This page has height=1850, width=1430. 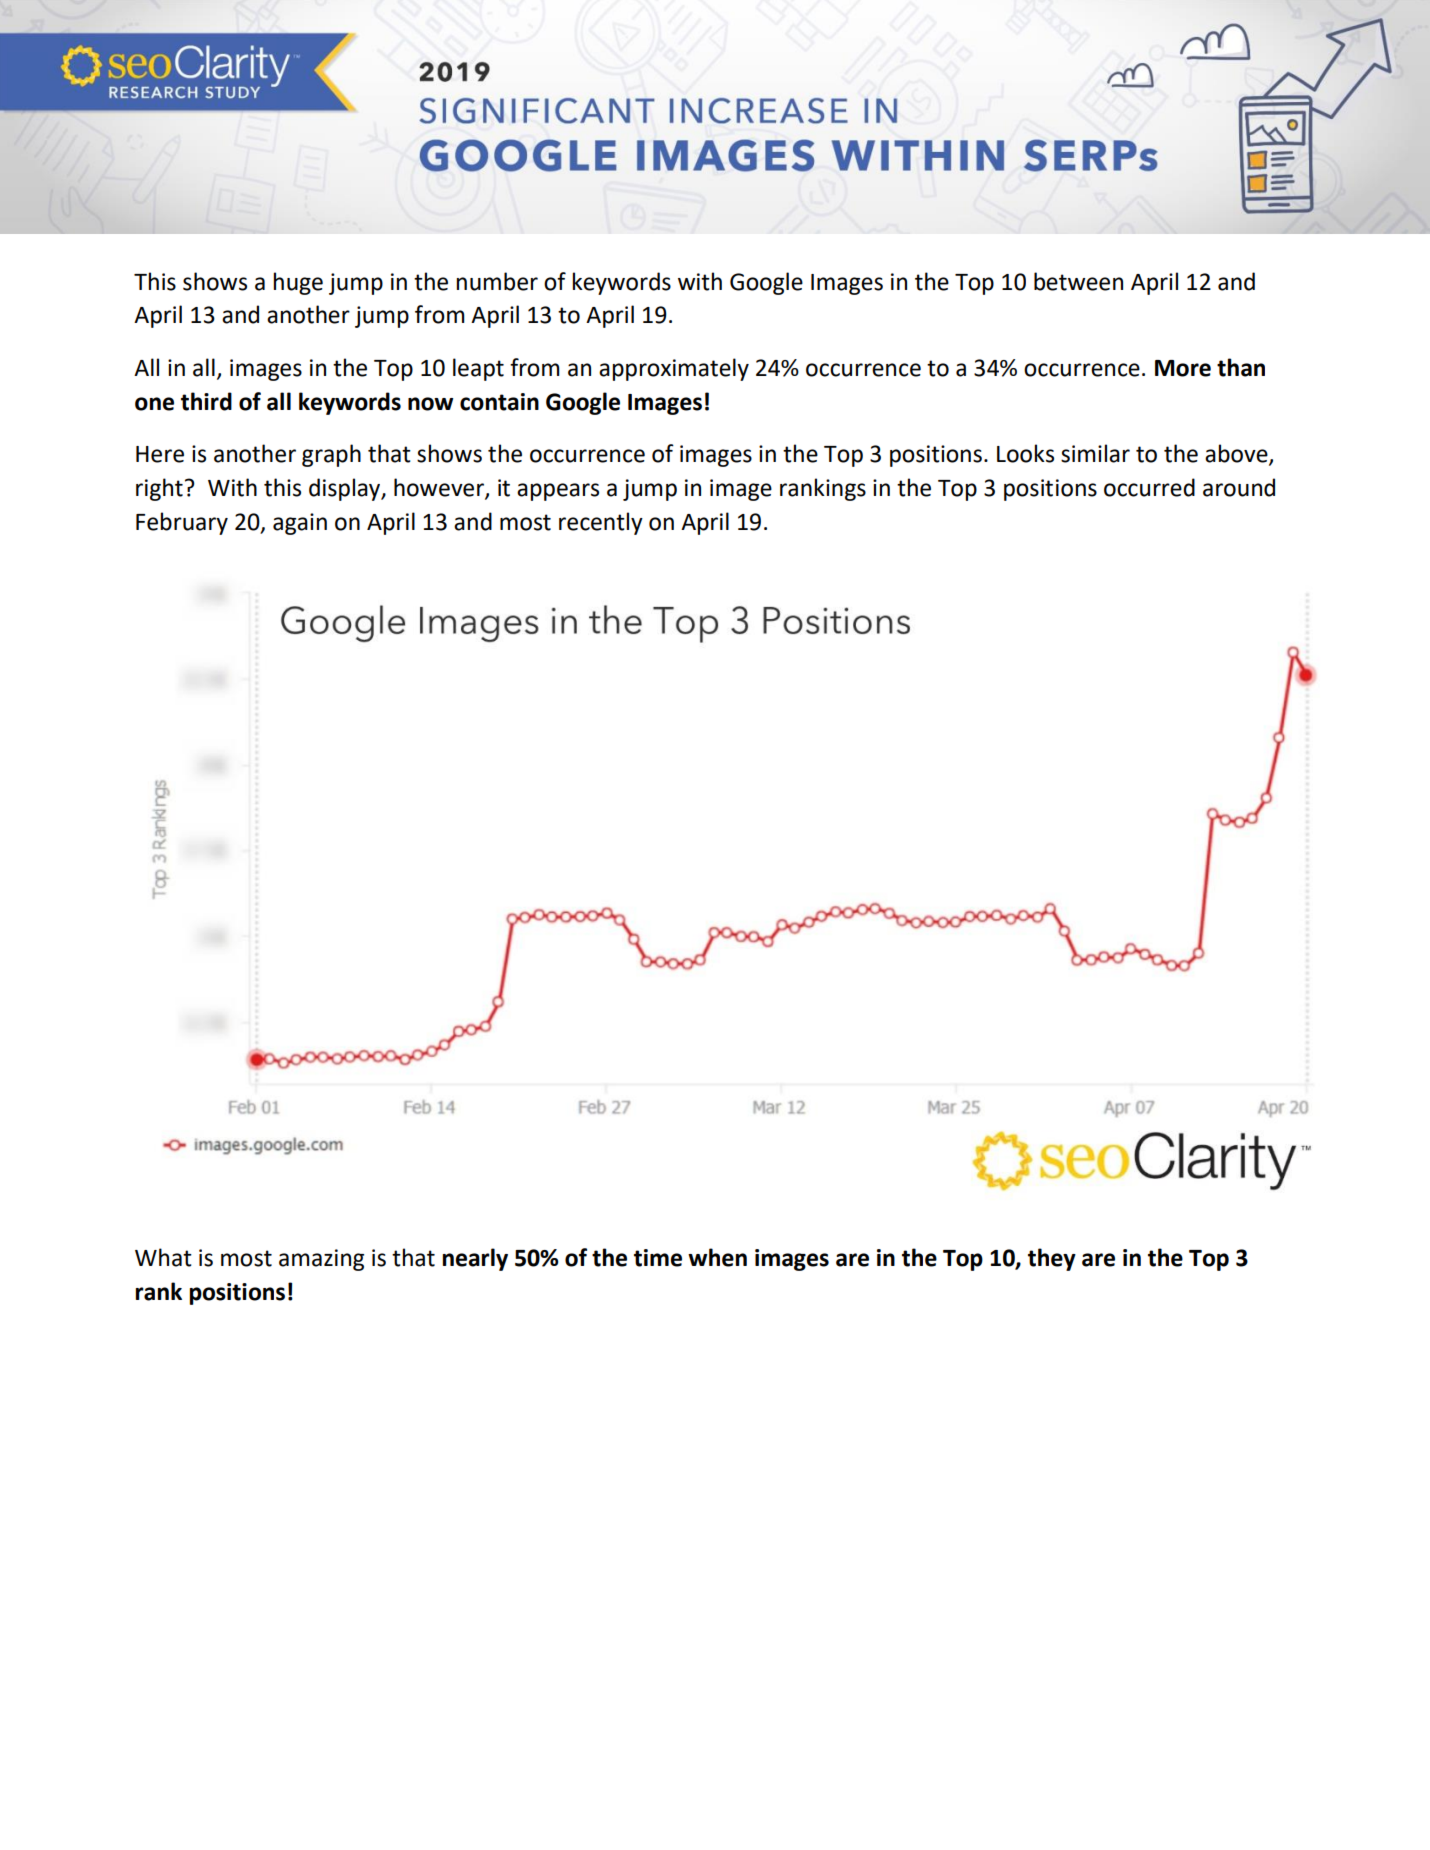 What do you see at coordinates (601, 523) in the page?
I see `recently` at bounding box center [601, 523].
